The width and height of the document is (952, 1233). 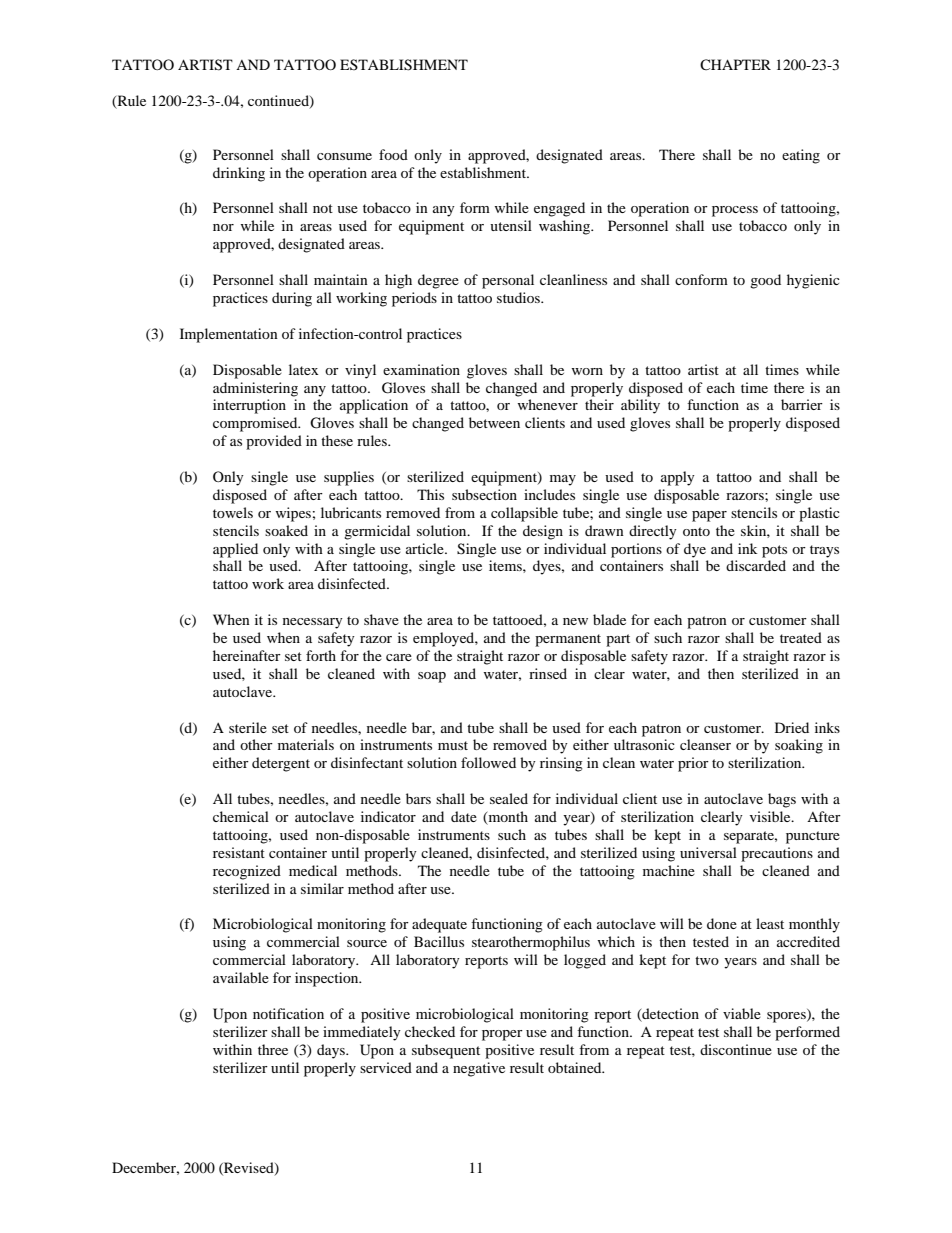 What do you see at coordinates (736, 1049) in the document?
I see `discontinue` at bounding box center [736, 1049].
